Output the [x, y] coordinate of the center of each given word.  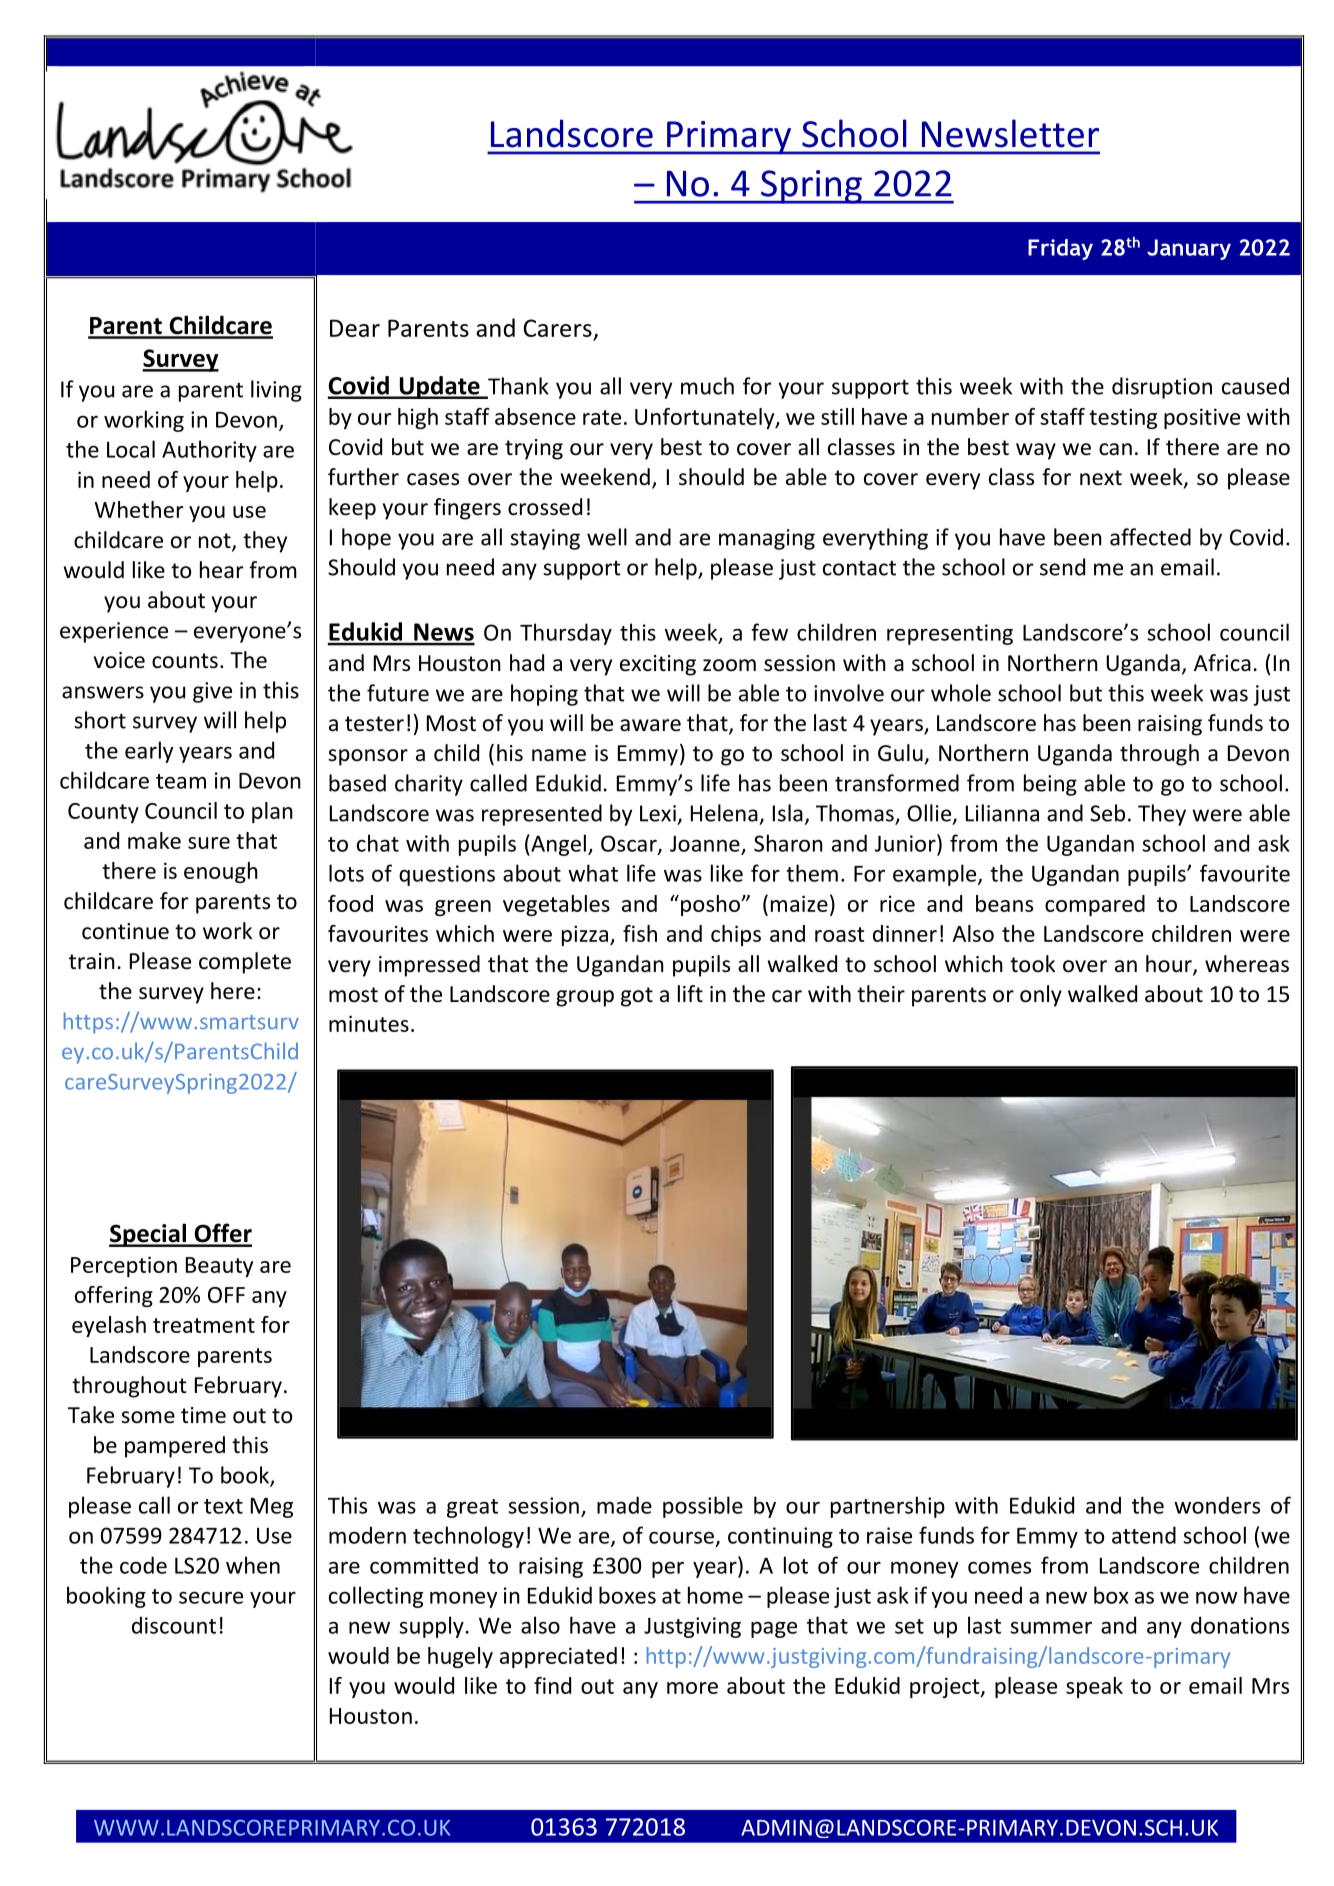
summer [1051, 1628]
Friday [1060, 249]
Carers [558, 329]
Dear [355, 328]
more [692, 1688]
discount [174, 1625]
